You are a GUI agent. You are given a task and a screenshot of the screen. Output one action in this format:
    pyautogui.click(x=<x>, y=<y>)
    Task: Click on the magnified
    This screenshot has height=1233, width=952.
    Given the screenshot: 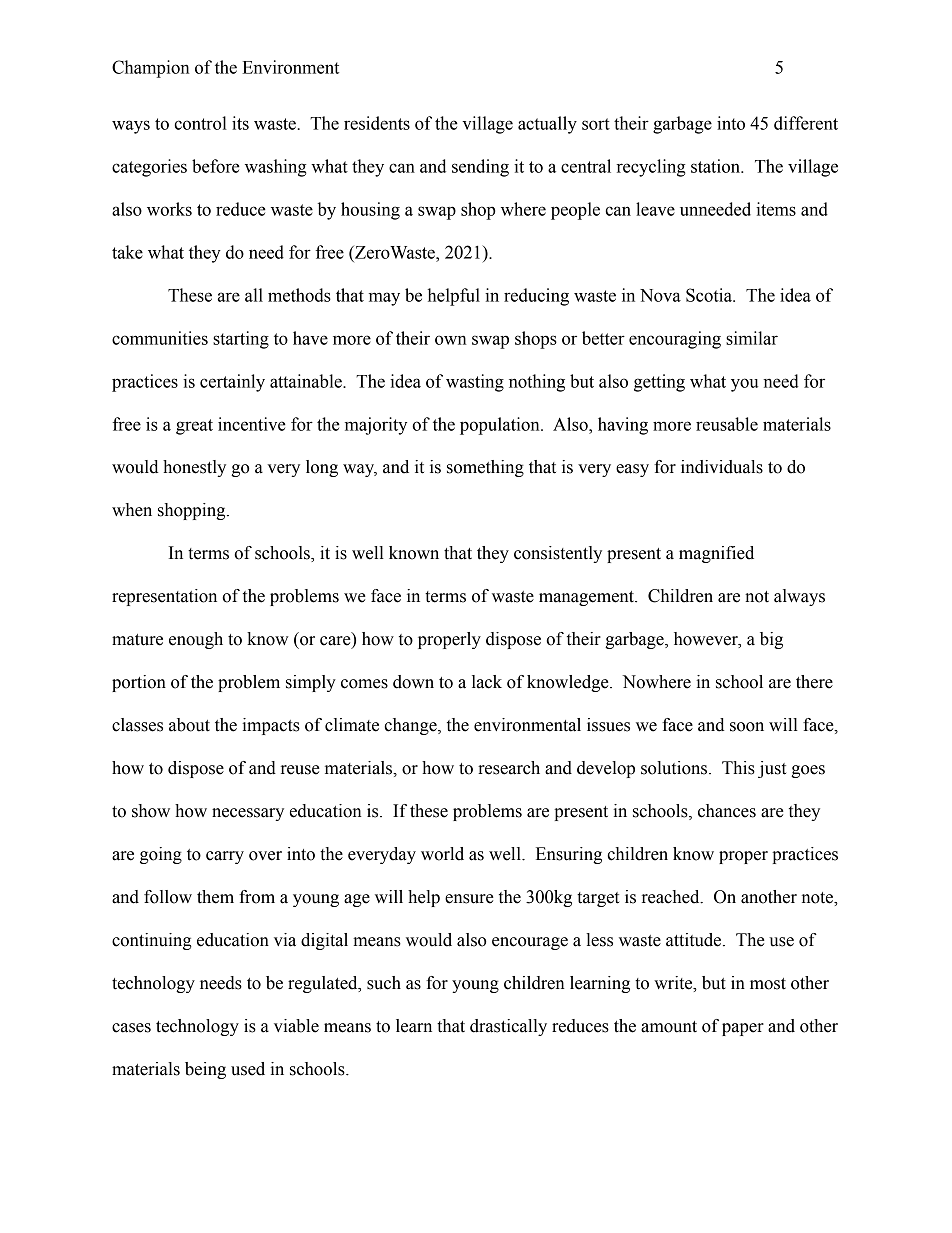 What is the action you would take?
    pyautogui.click(x=716, y=554)
